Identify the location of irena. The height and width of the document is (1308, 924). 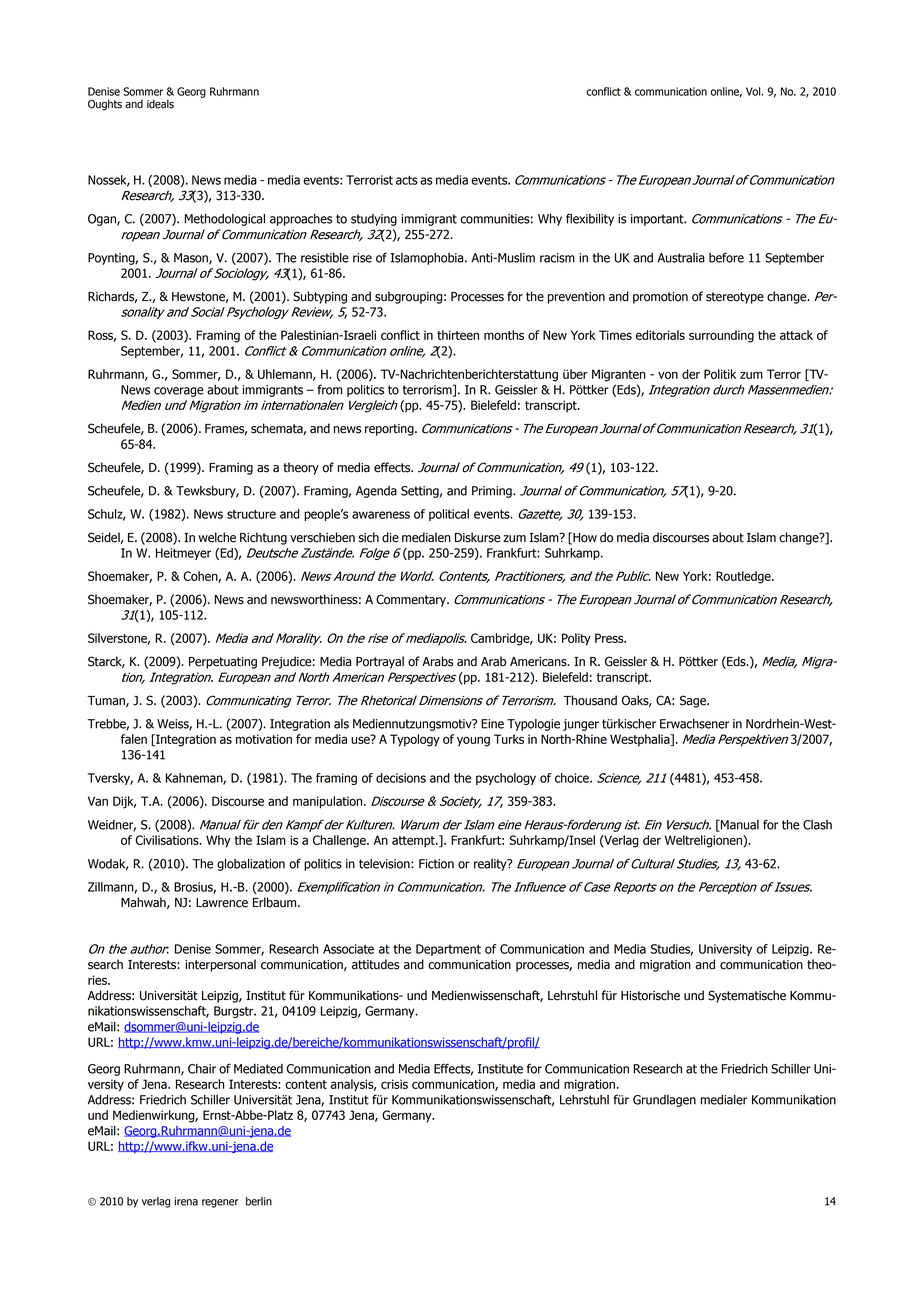
(186, 1201).
